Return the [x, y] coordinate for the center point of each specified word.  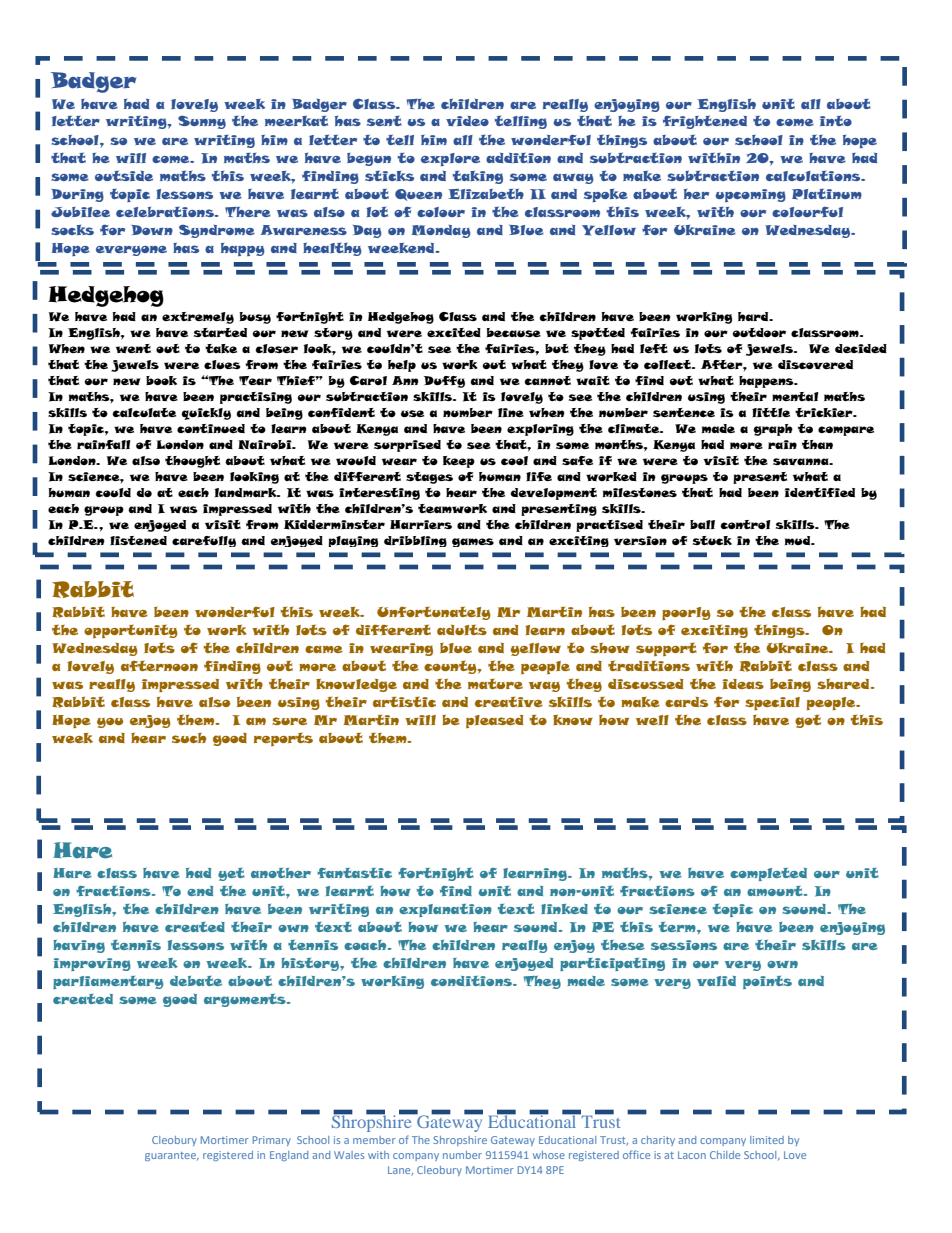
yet [231, 874]
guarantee [172, 1156]
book [161, 380]
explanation [445, 910]
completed [768, 874]
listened [138, 540]
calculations [814, 176]
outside [124, 176]
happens [767, 382]
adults [462, 630]
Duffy [444, 382]
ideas [743, 684]
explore [450, 159]
